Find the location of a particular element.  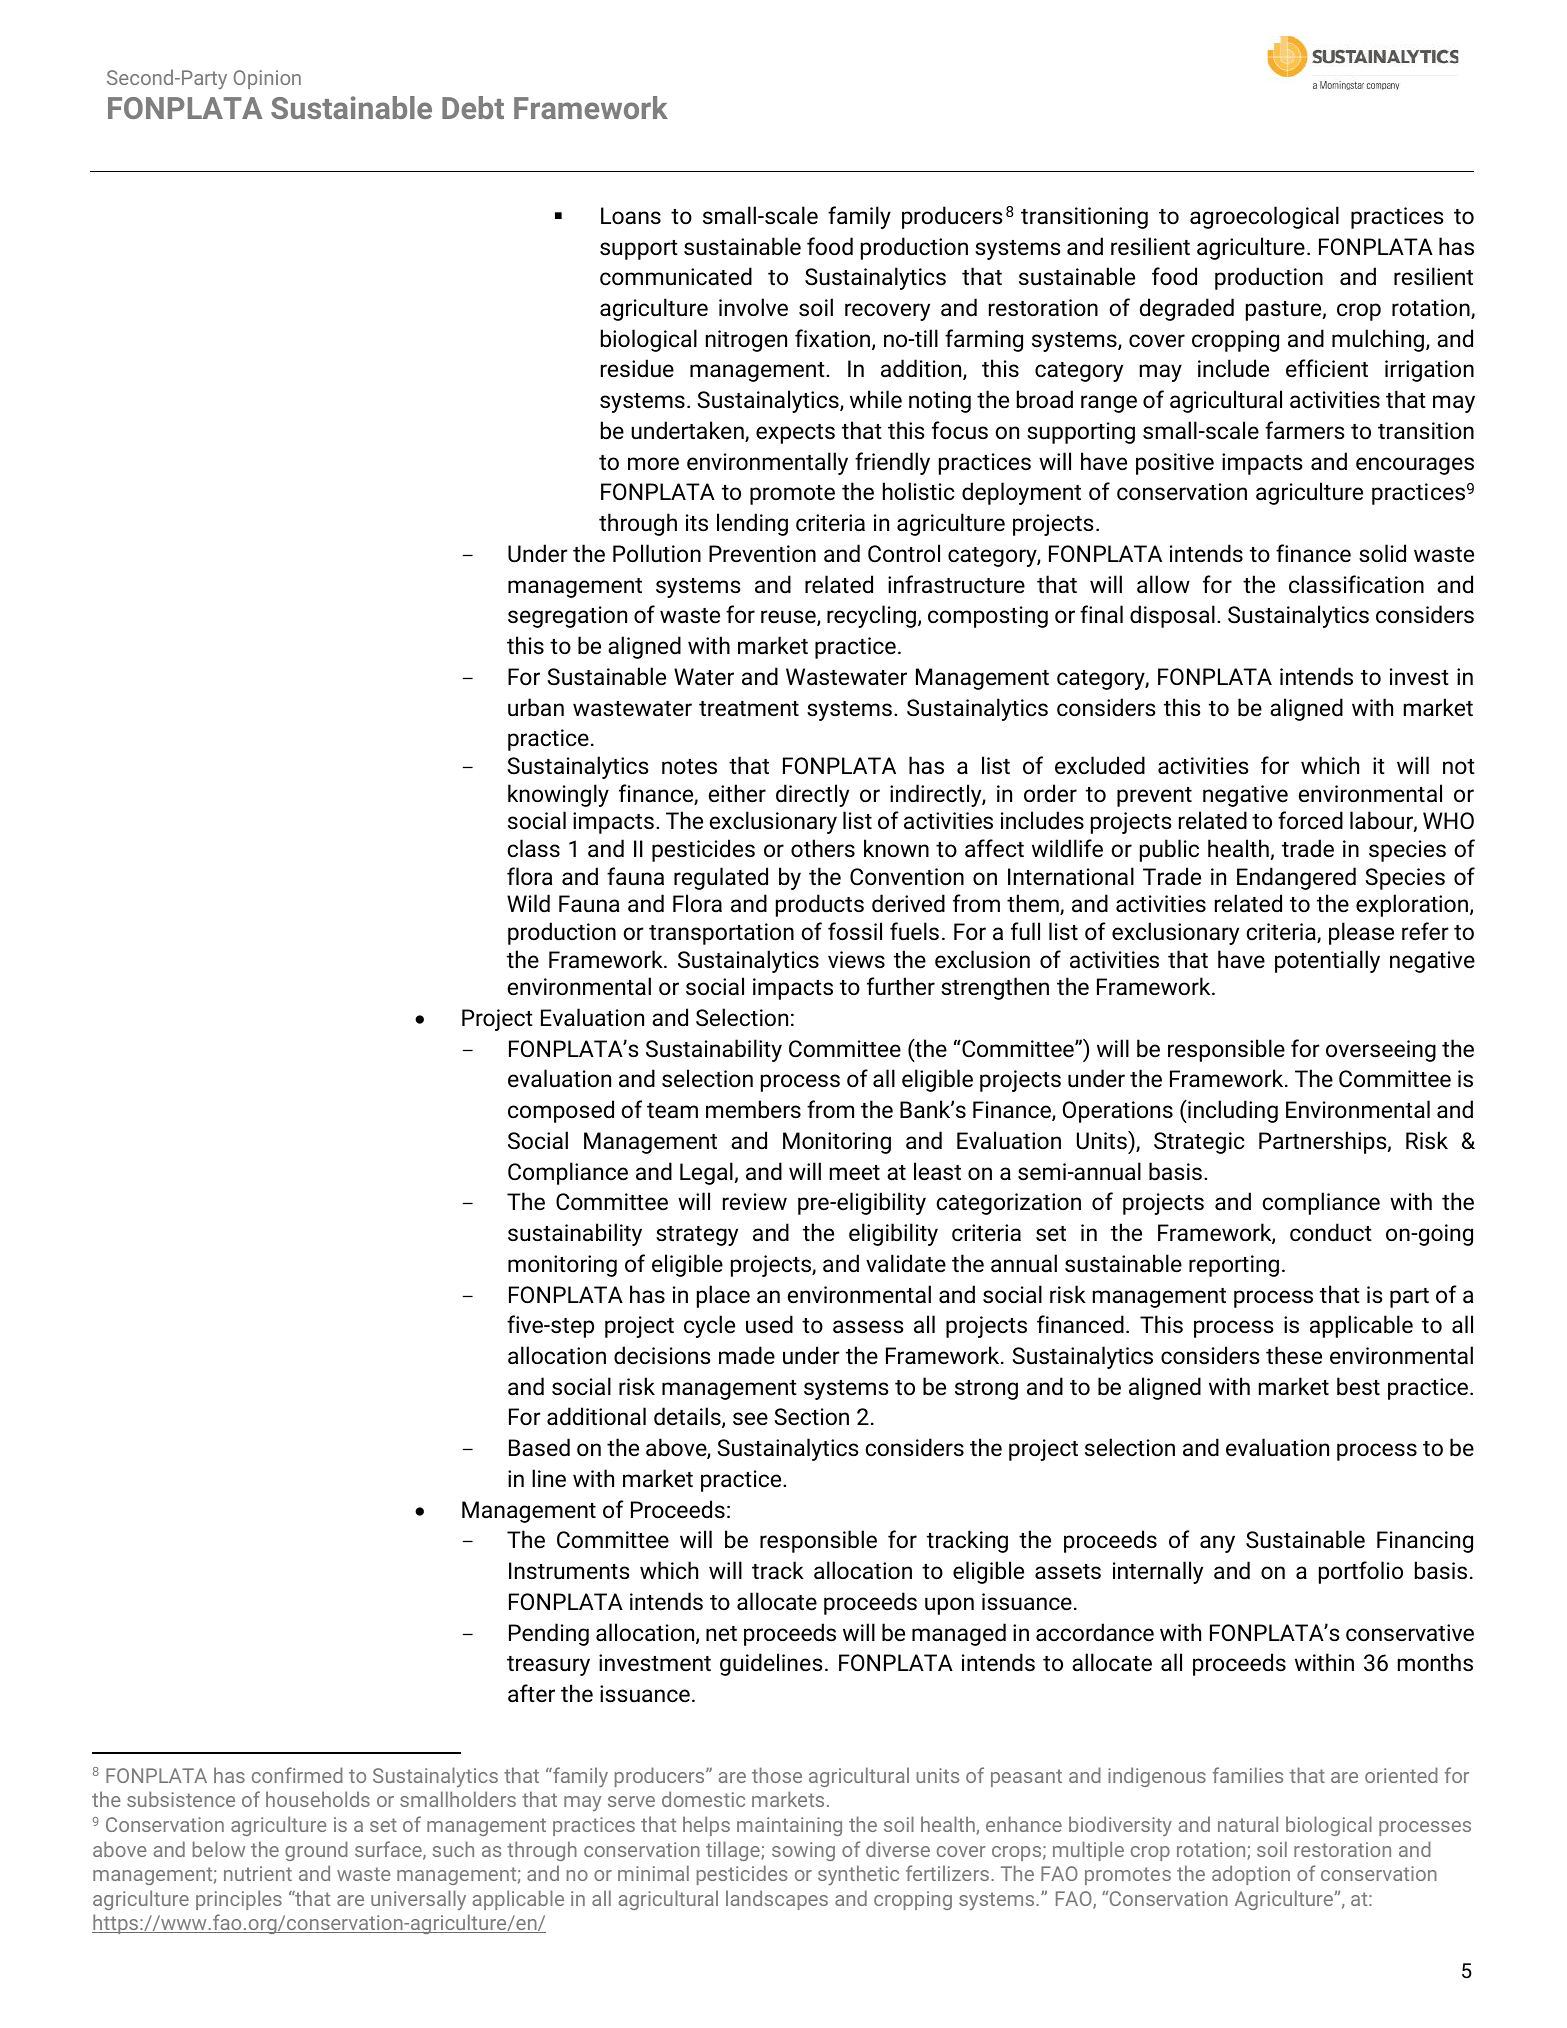

Based is located at coordinates (539, 1447).
